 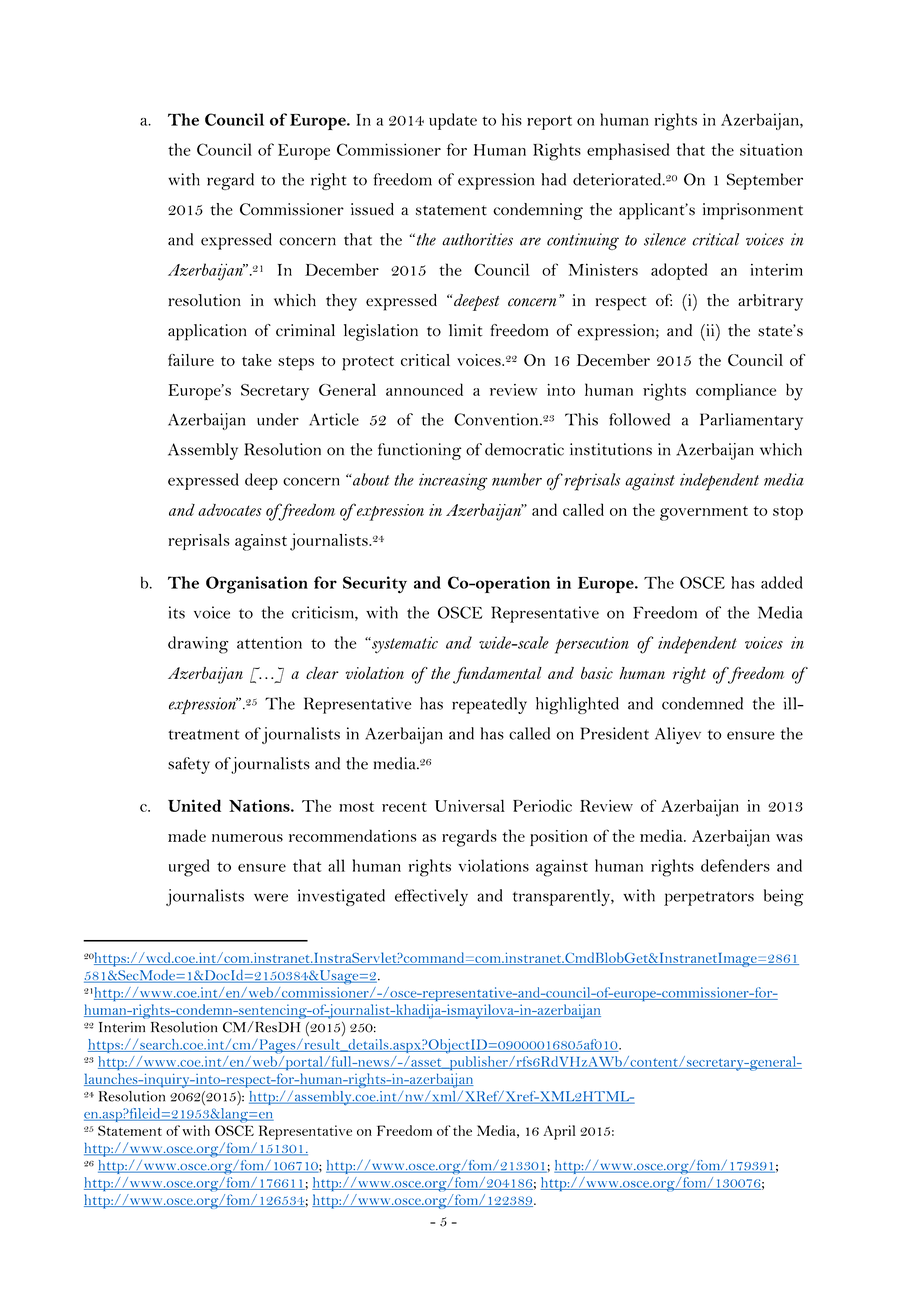 What do you see at coordinates (771, 149) in the image?
I see `situation` at bounding box center [771, 149].
